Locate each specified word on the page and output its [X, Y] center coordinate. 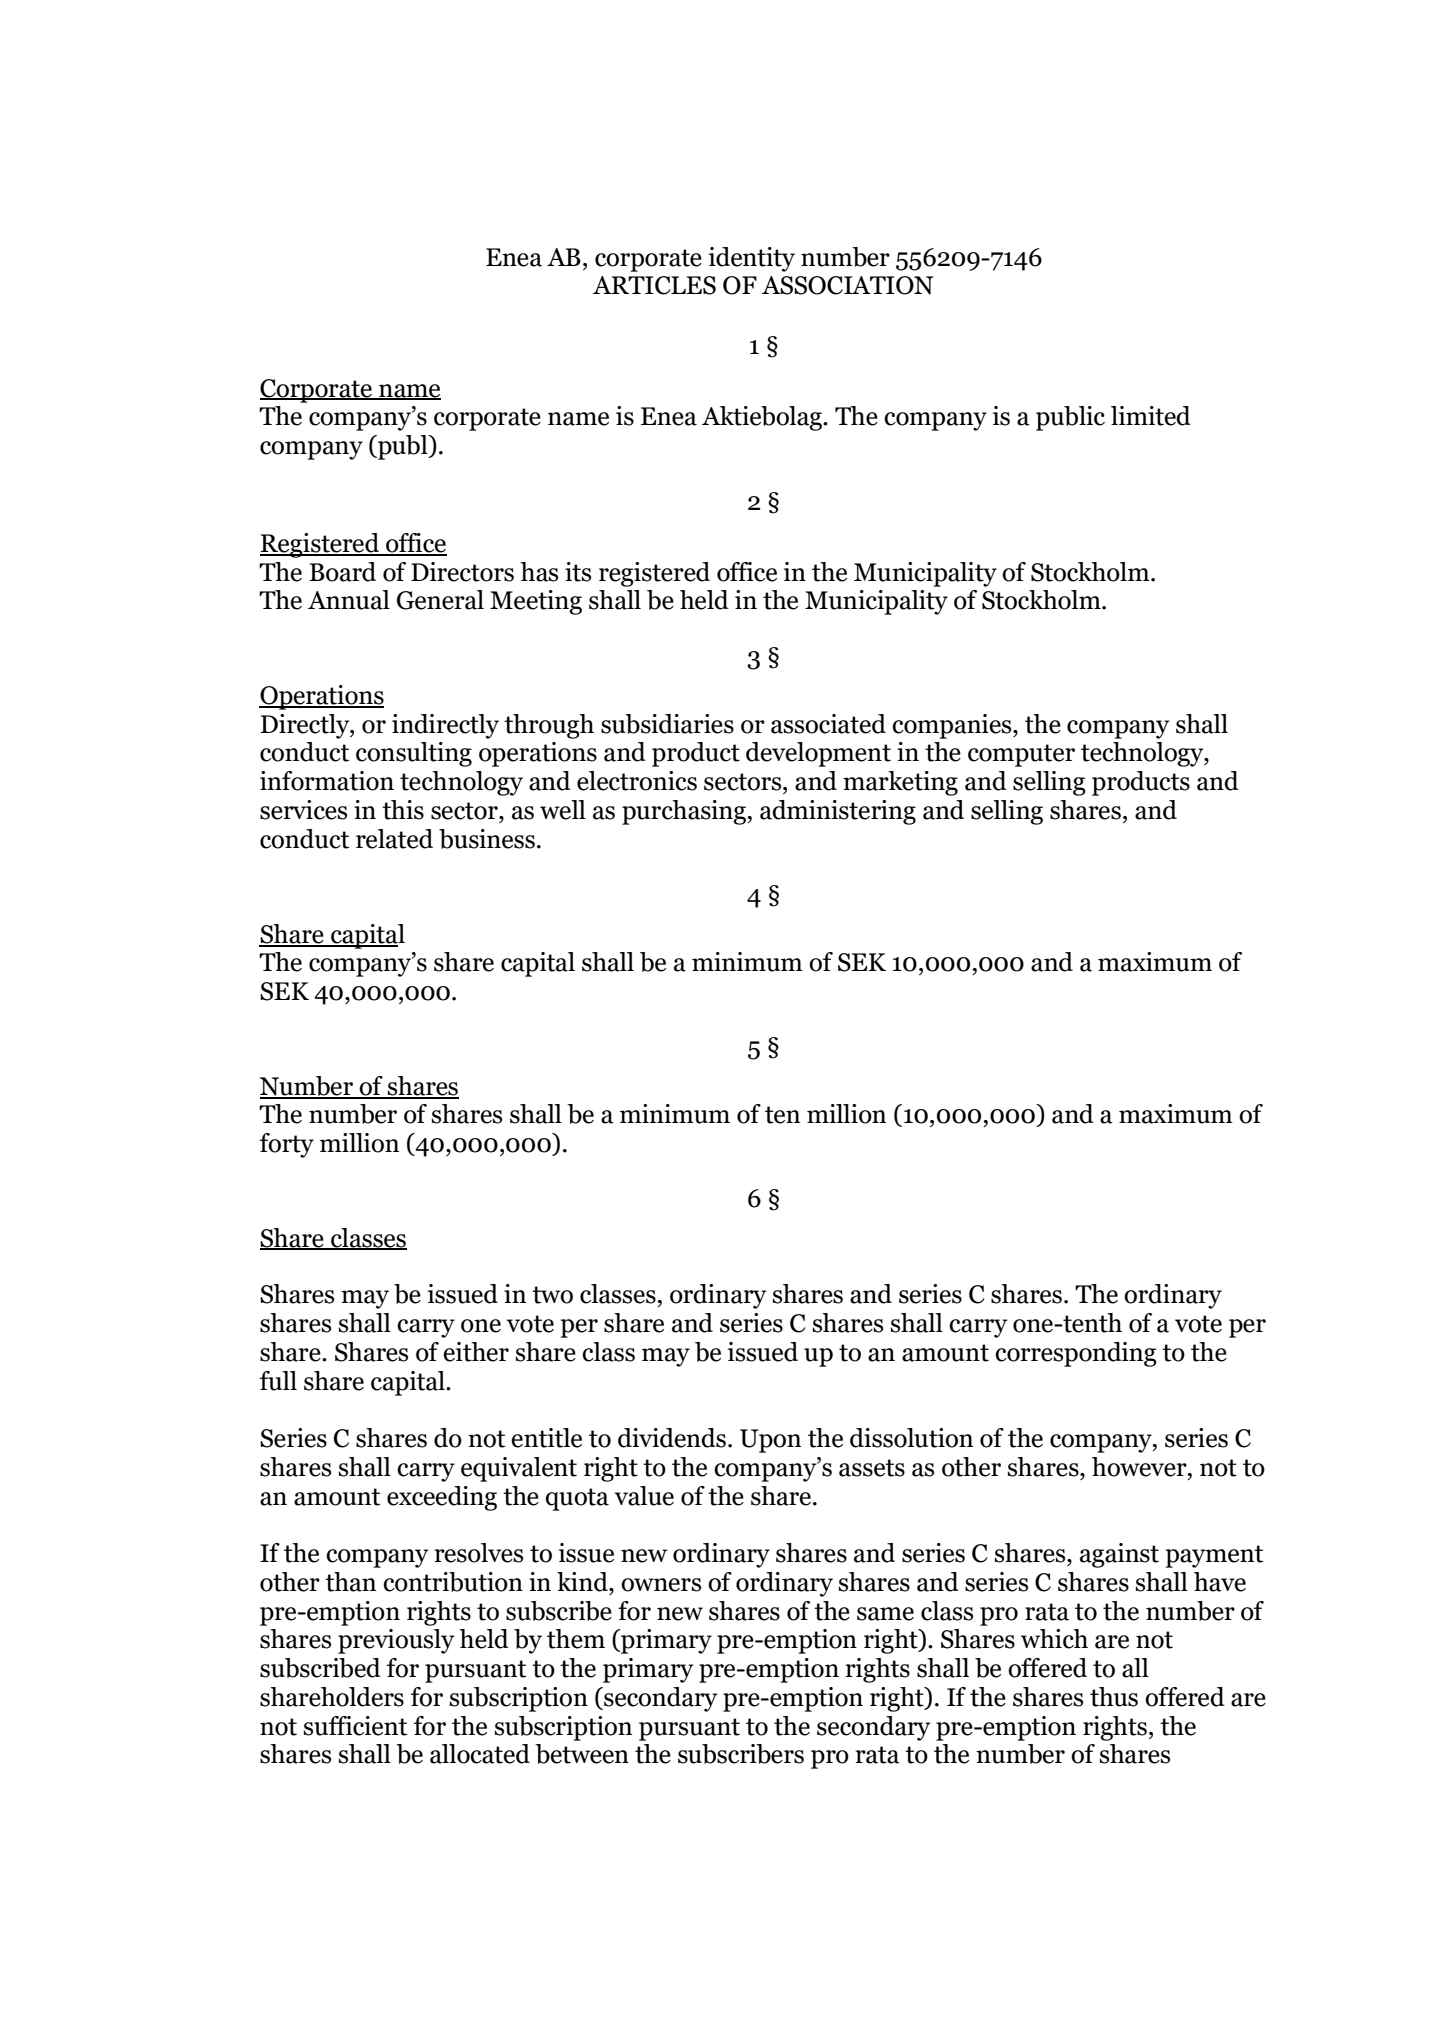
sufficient [355, 1726]
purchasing [685, 812]
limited [1151, 416]
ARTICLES [654, 285]
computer [1021, 755]
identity [752, 259]
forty [287, 1145]
